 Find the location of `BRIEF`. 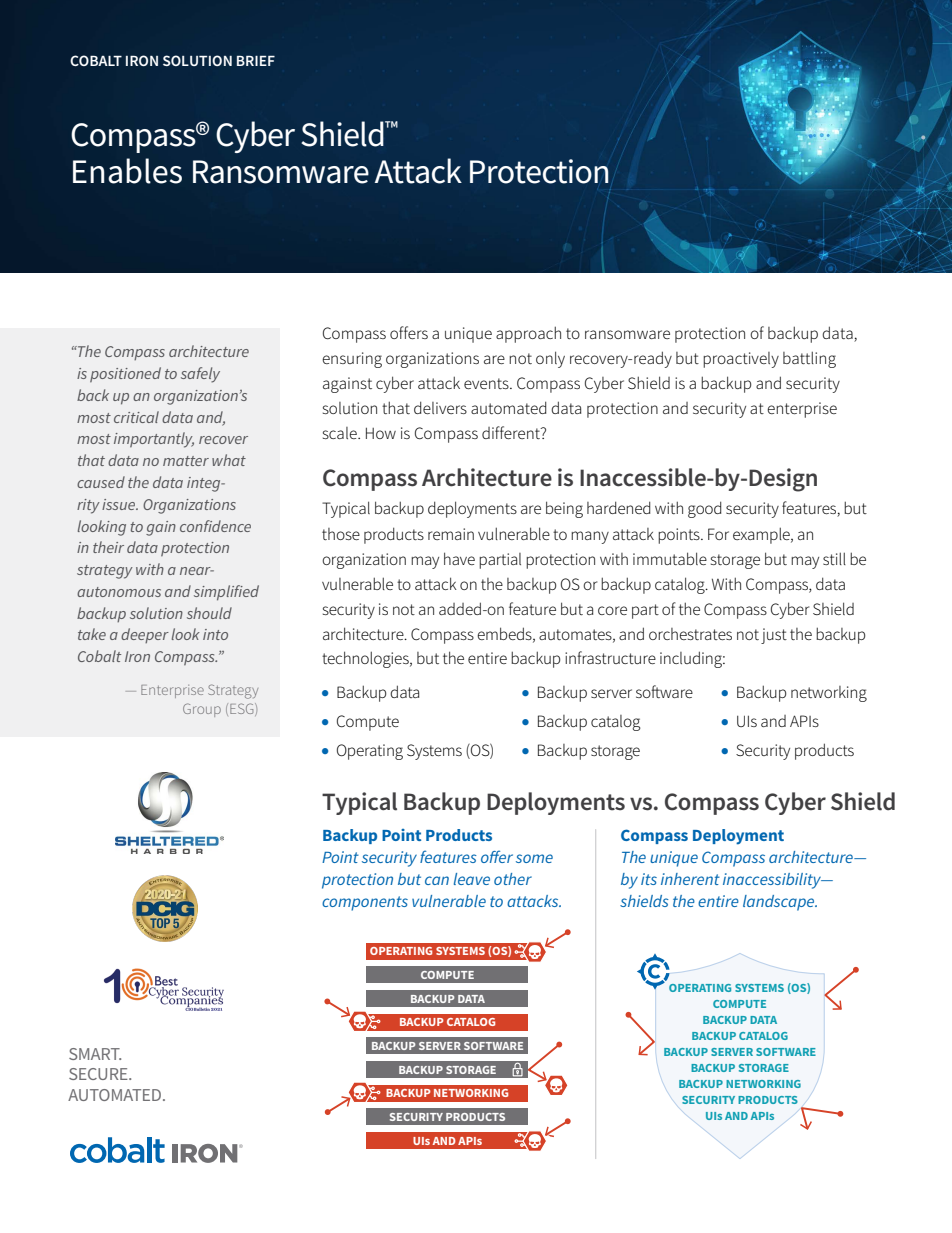

BRIEF is located at coordinates (256, 61).
